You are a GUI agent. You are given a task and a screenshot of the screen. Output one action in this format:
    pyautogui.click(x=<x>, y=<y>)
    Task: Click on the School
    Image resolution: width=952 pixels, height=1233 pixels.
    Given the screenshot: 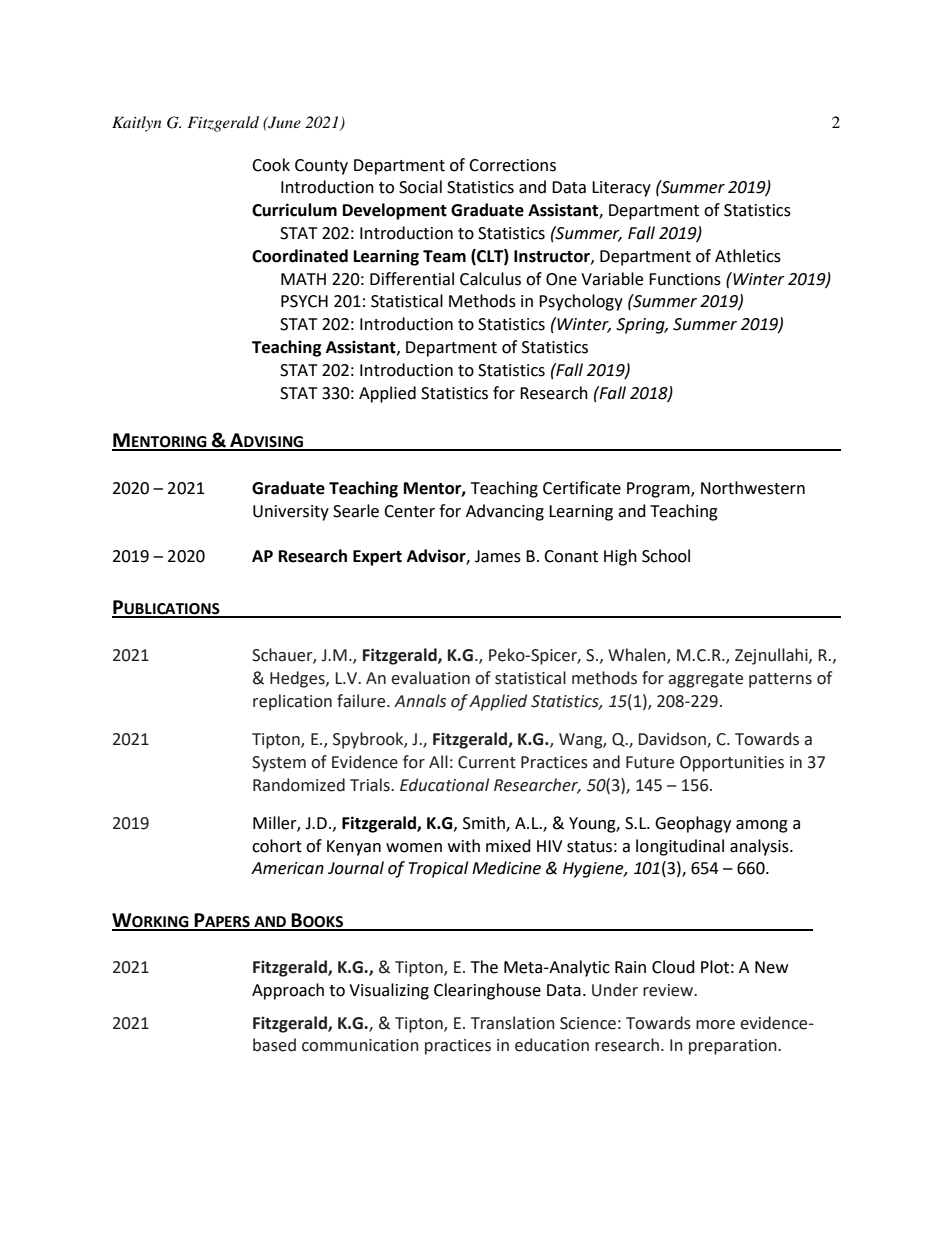 What is the action you would take?
    pyautogui.click(x=666, y=556)
